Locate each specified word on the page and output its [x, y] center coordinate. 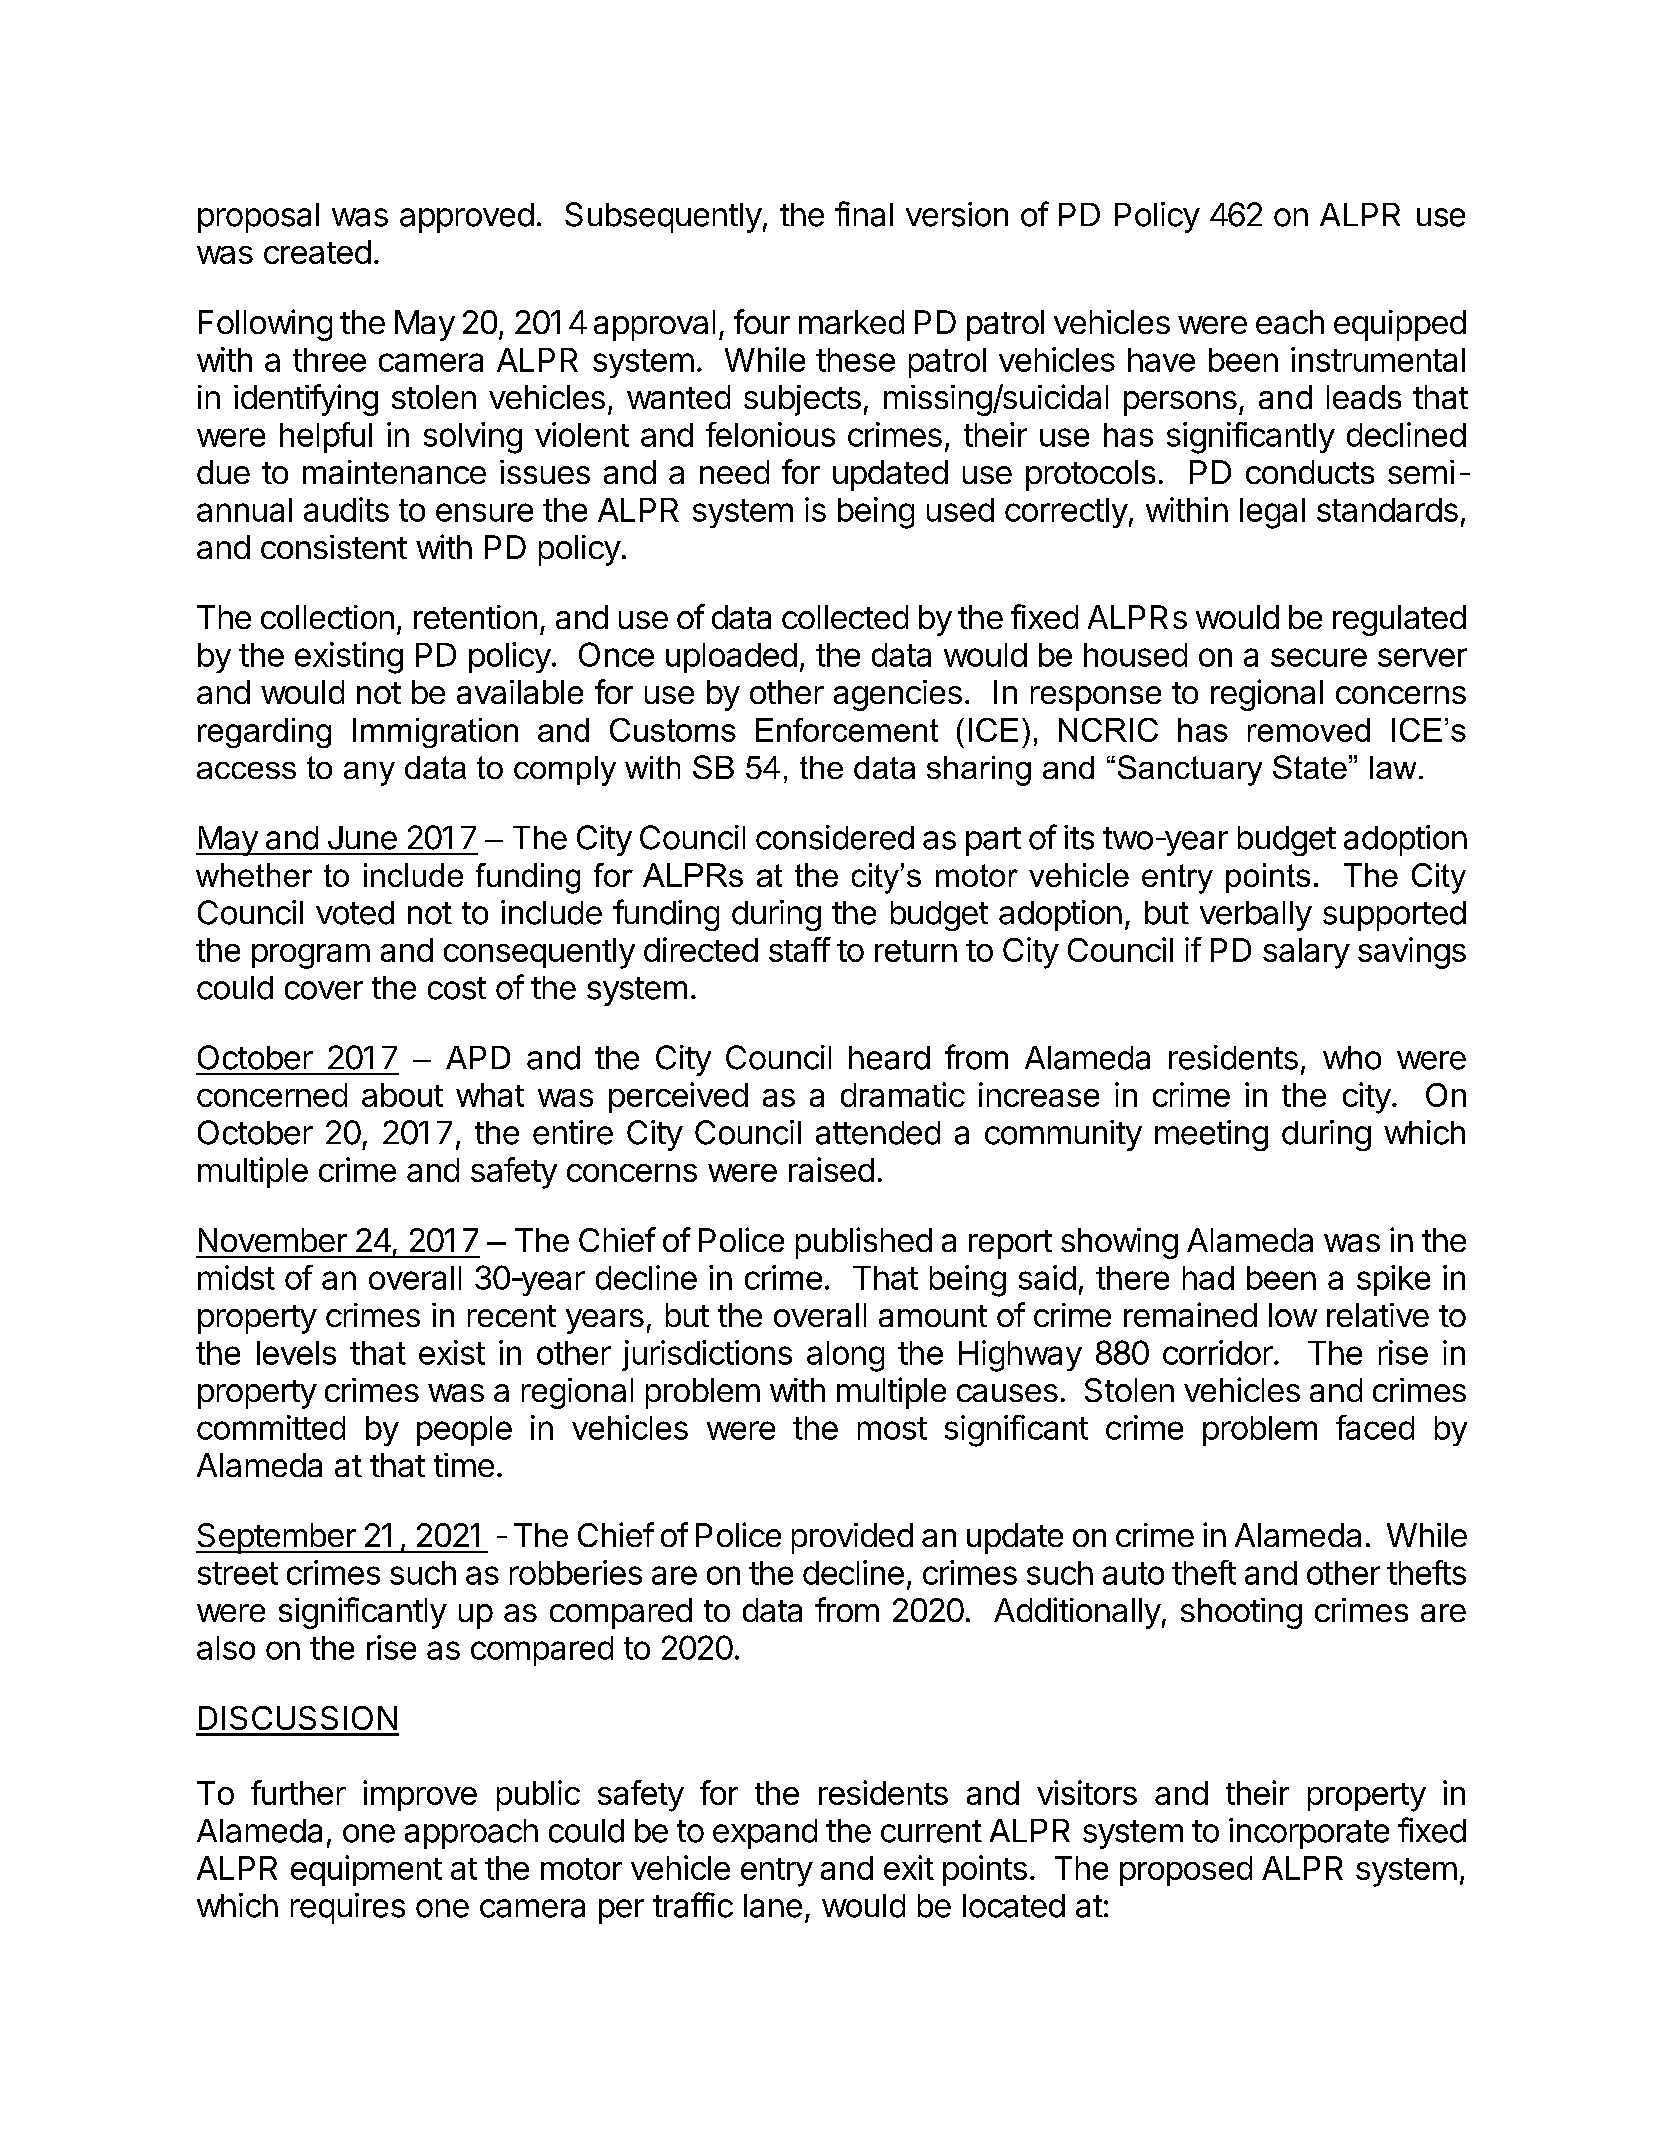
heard [889, 1058]
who [1352, 1058]
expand [765, 1834]
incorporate [1309, 1833]
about [402, 1095]
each [1290, 322]
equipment [366, 1870]
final [864, 214]
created [317, 252]
